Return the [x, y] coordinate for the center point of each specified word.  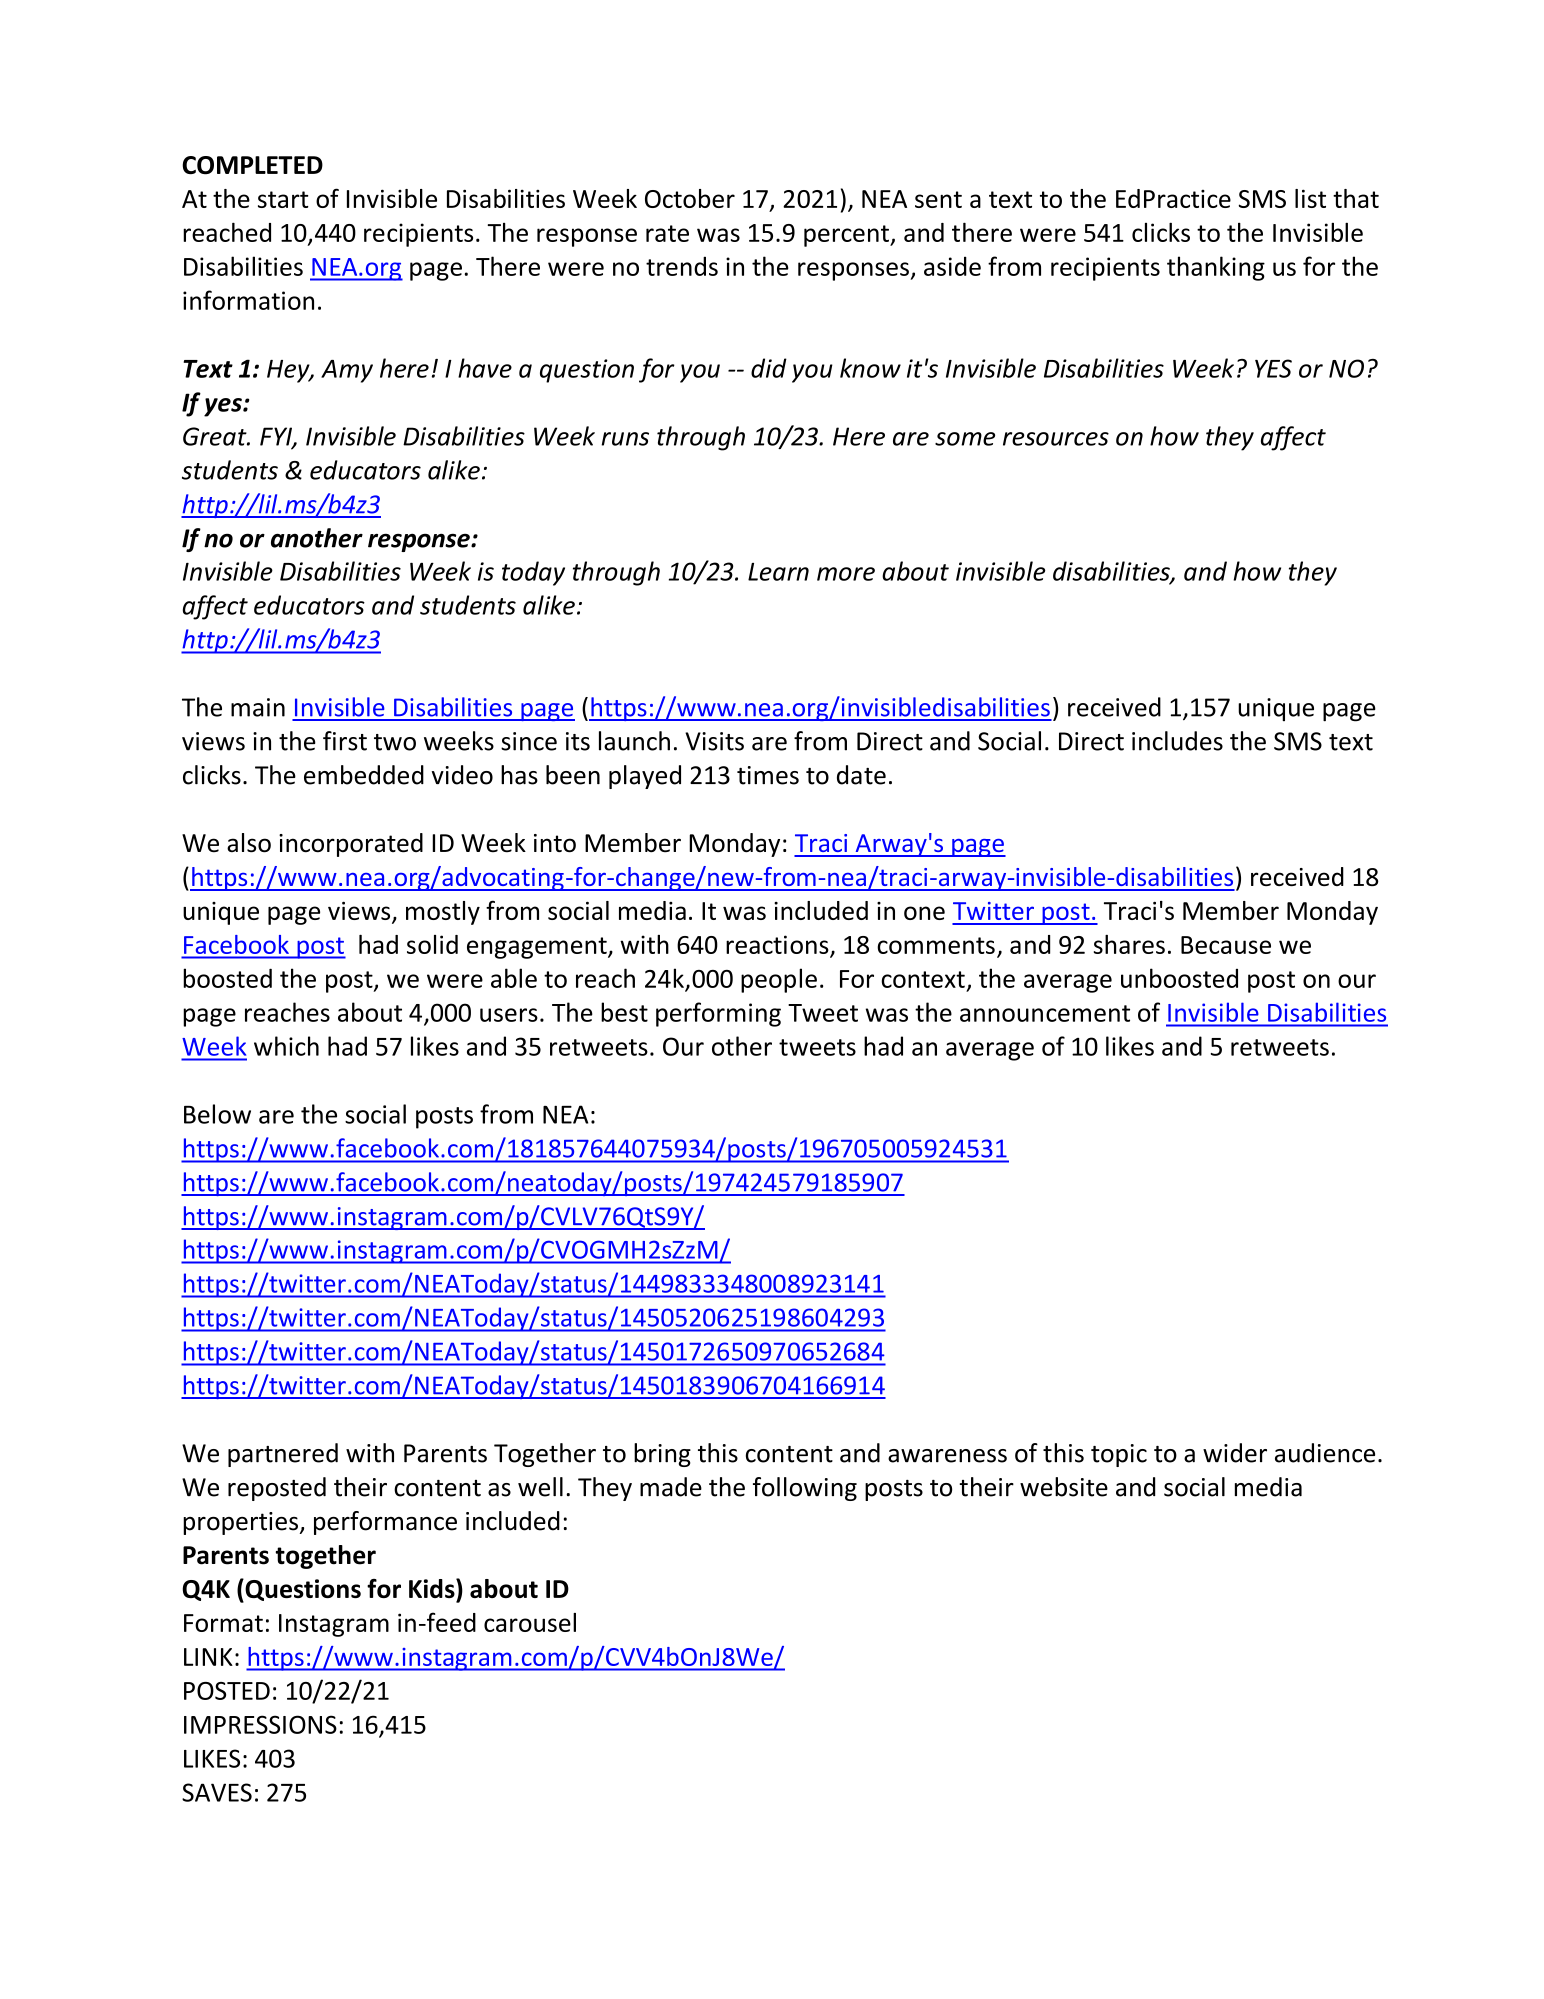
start [283, 199]
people [779, 980]
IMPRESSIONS [260, 1724]
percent [847, 236]
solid [432, 944]
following [805, 1489]
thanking [1216, 268]
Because [1226, 945]
